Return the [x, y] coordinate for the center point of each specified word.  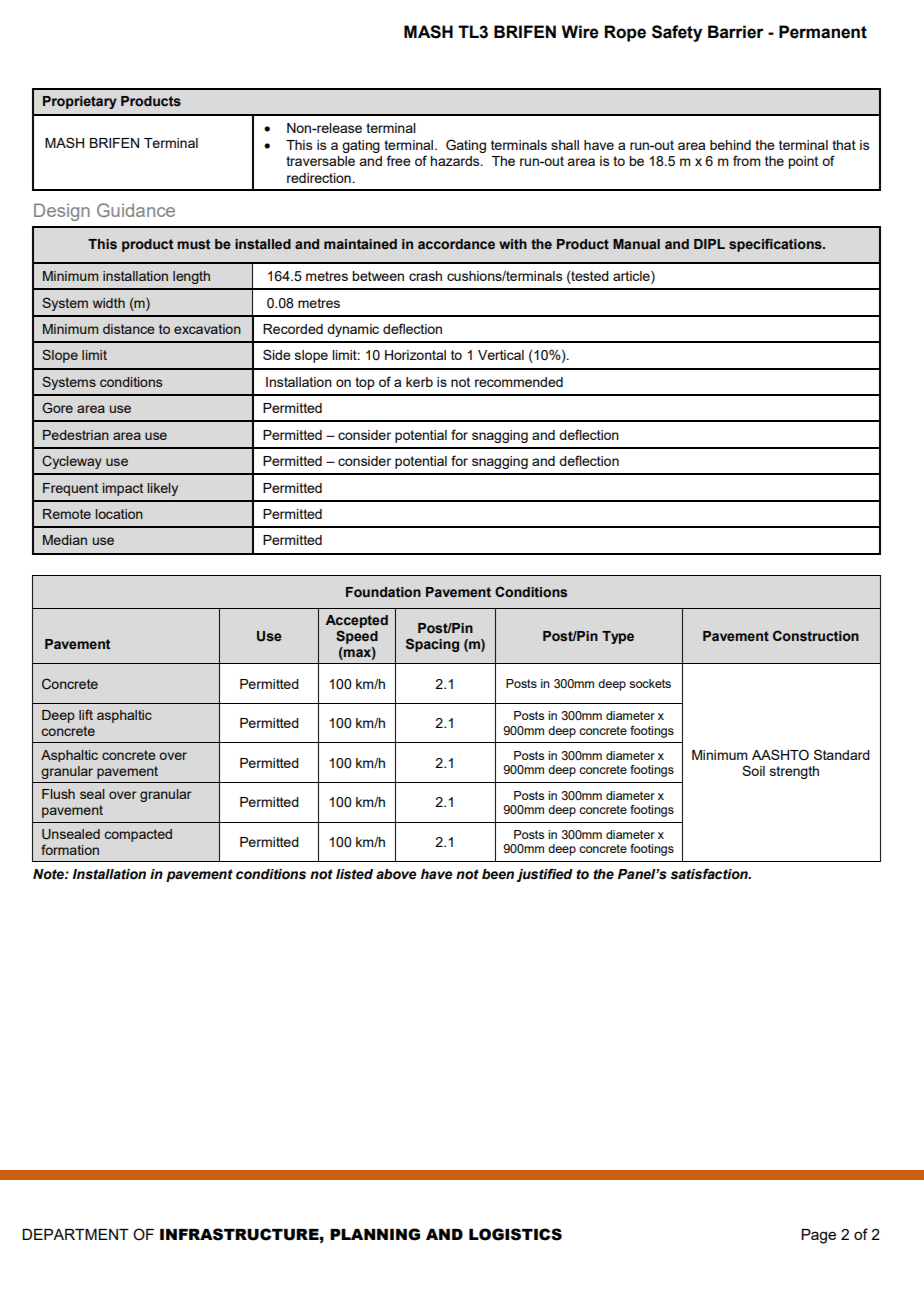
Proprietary [80, 102]
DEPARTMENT [75, 1234]
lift [86, 714]
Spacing [432, 645]
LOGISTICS [515, 1234]
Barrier [736, 32]
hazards [456, 161]
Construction [816, 636]
